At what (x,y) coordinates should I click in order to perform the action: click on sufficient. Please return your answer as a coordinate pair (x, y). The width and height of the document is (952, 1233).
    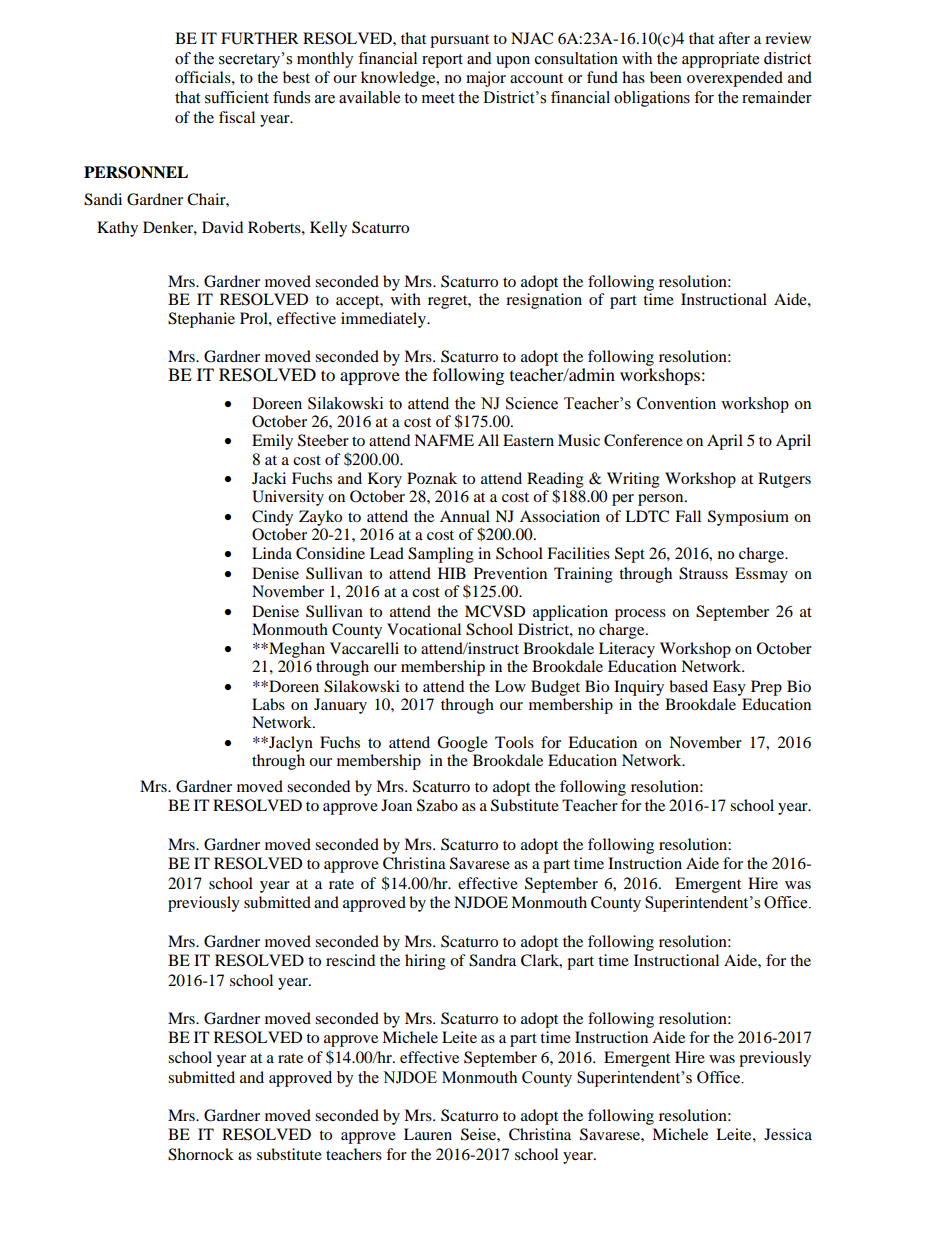
    Looking at the image, I should click on (237, 97).
